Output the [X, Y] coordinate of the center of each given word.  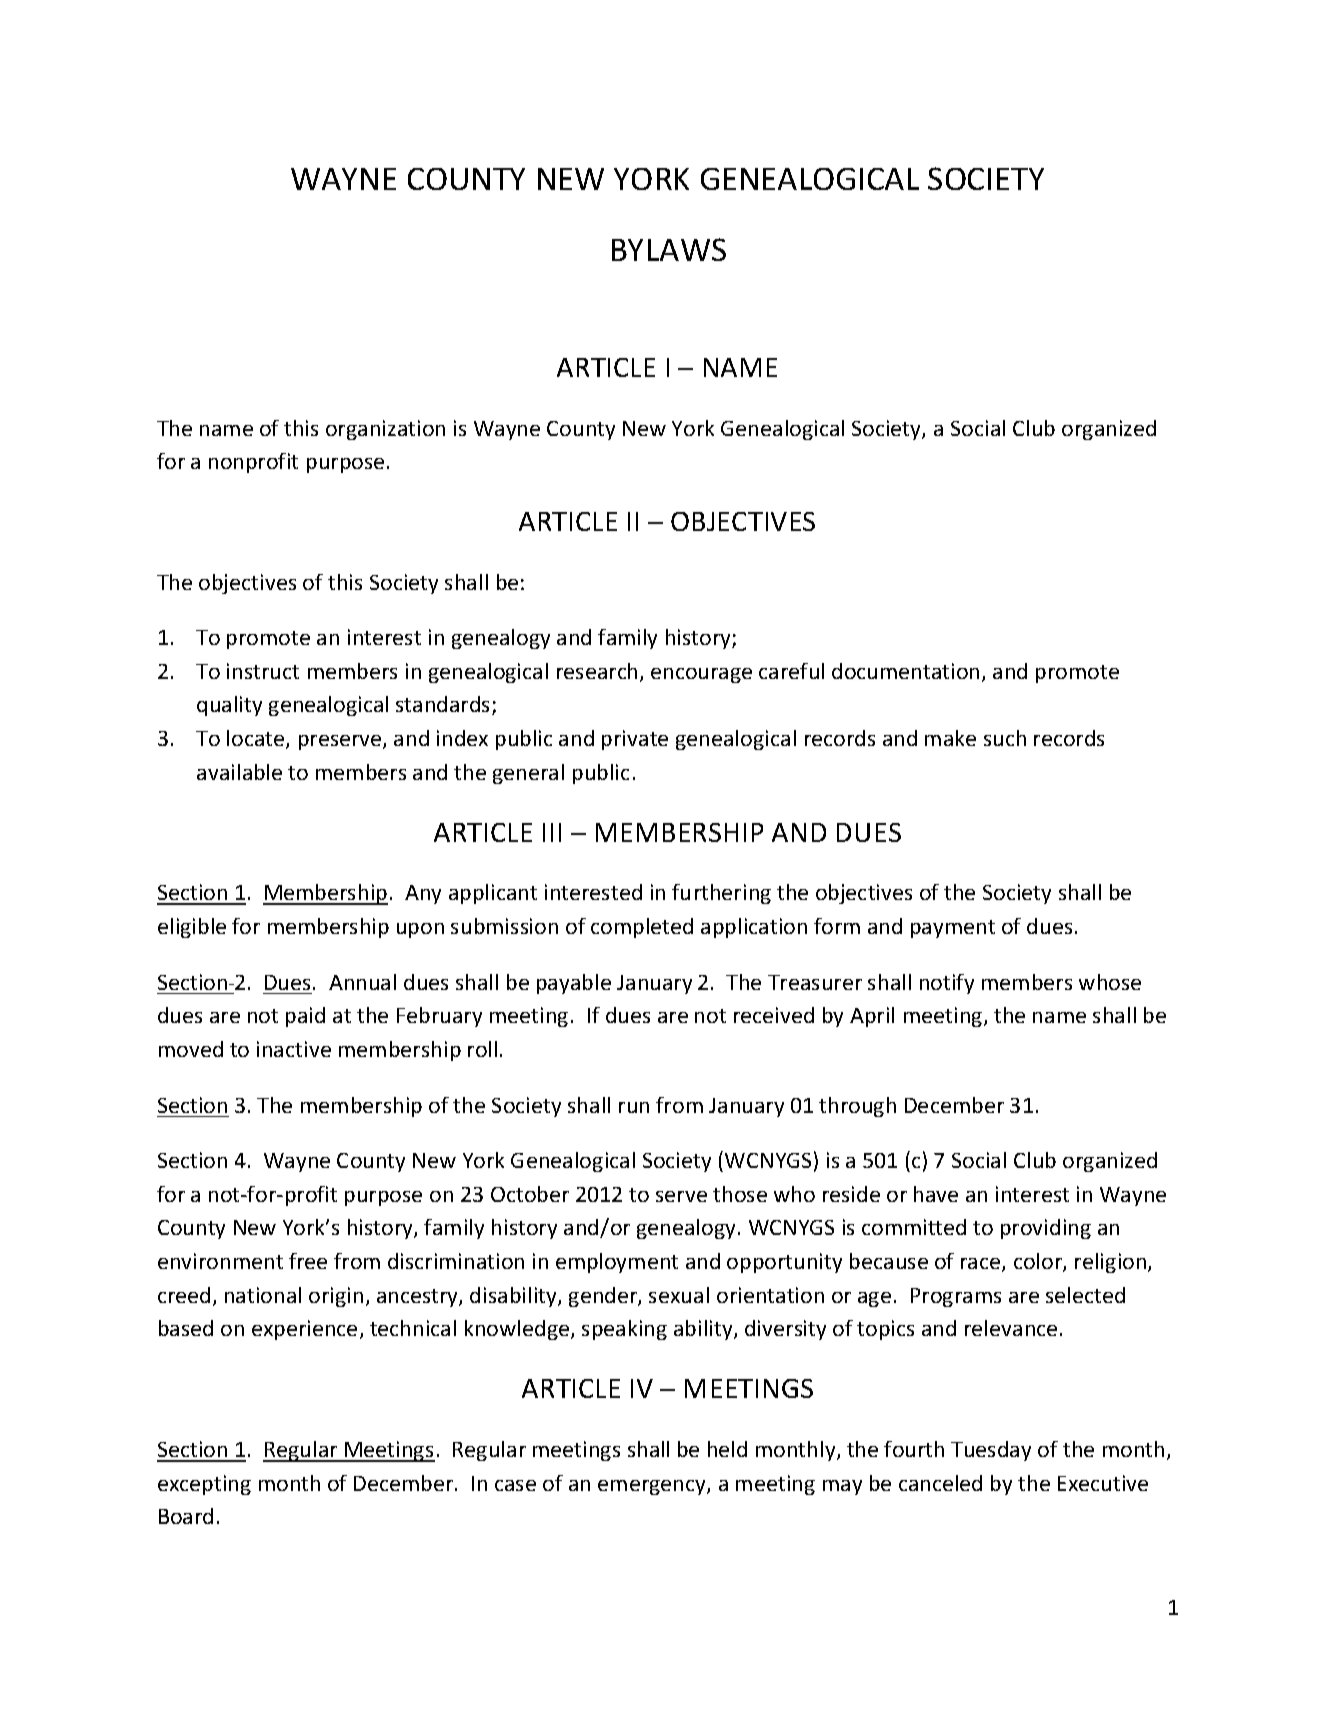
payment [953, 929]
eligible [192, 928]
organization [385, 430]
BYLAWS [669, 249]
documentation [905, 671]
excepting [204, 1485]
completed [642, 928]
